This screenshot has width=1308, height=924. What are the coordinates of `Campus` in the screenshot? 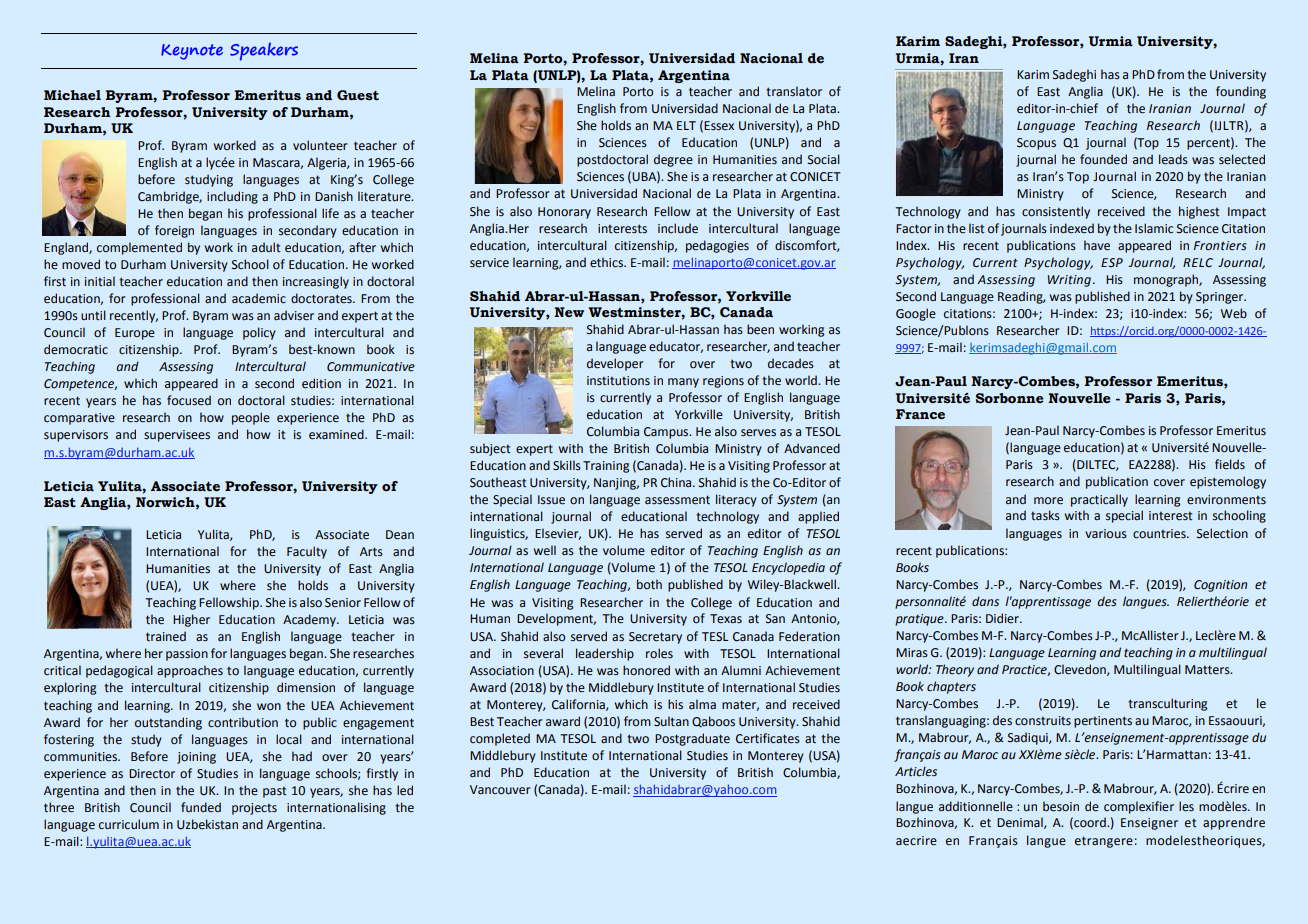 It's located at (667, 433).
